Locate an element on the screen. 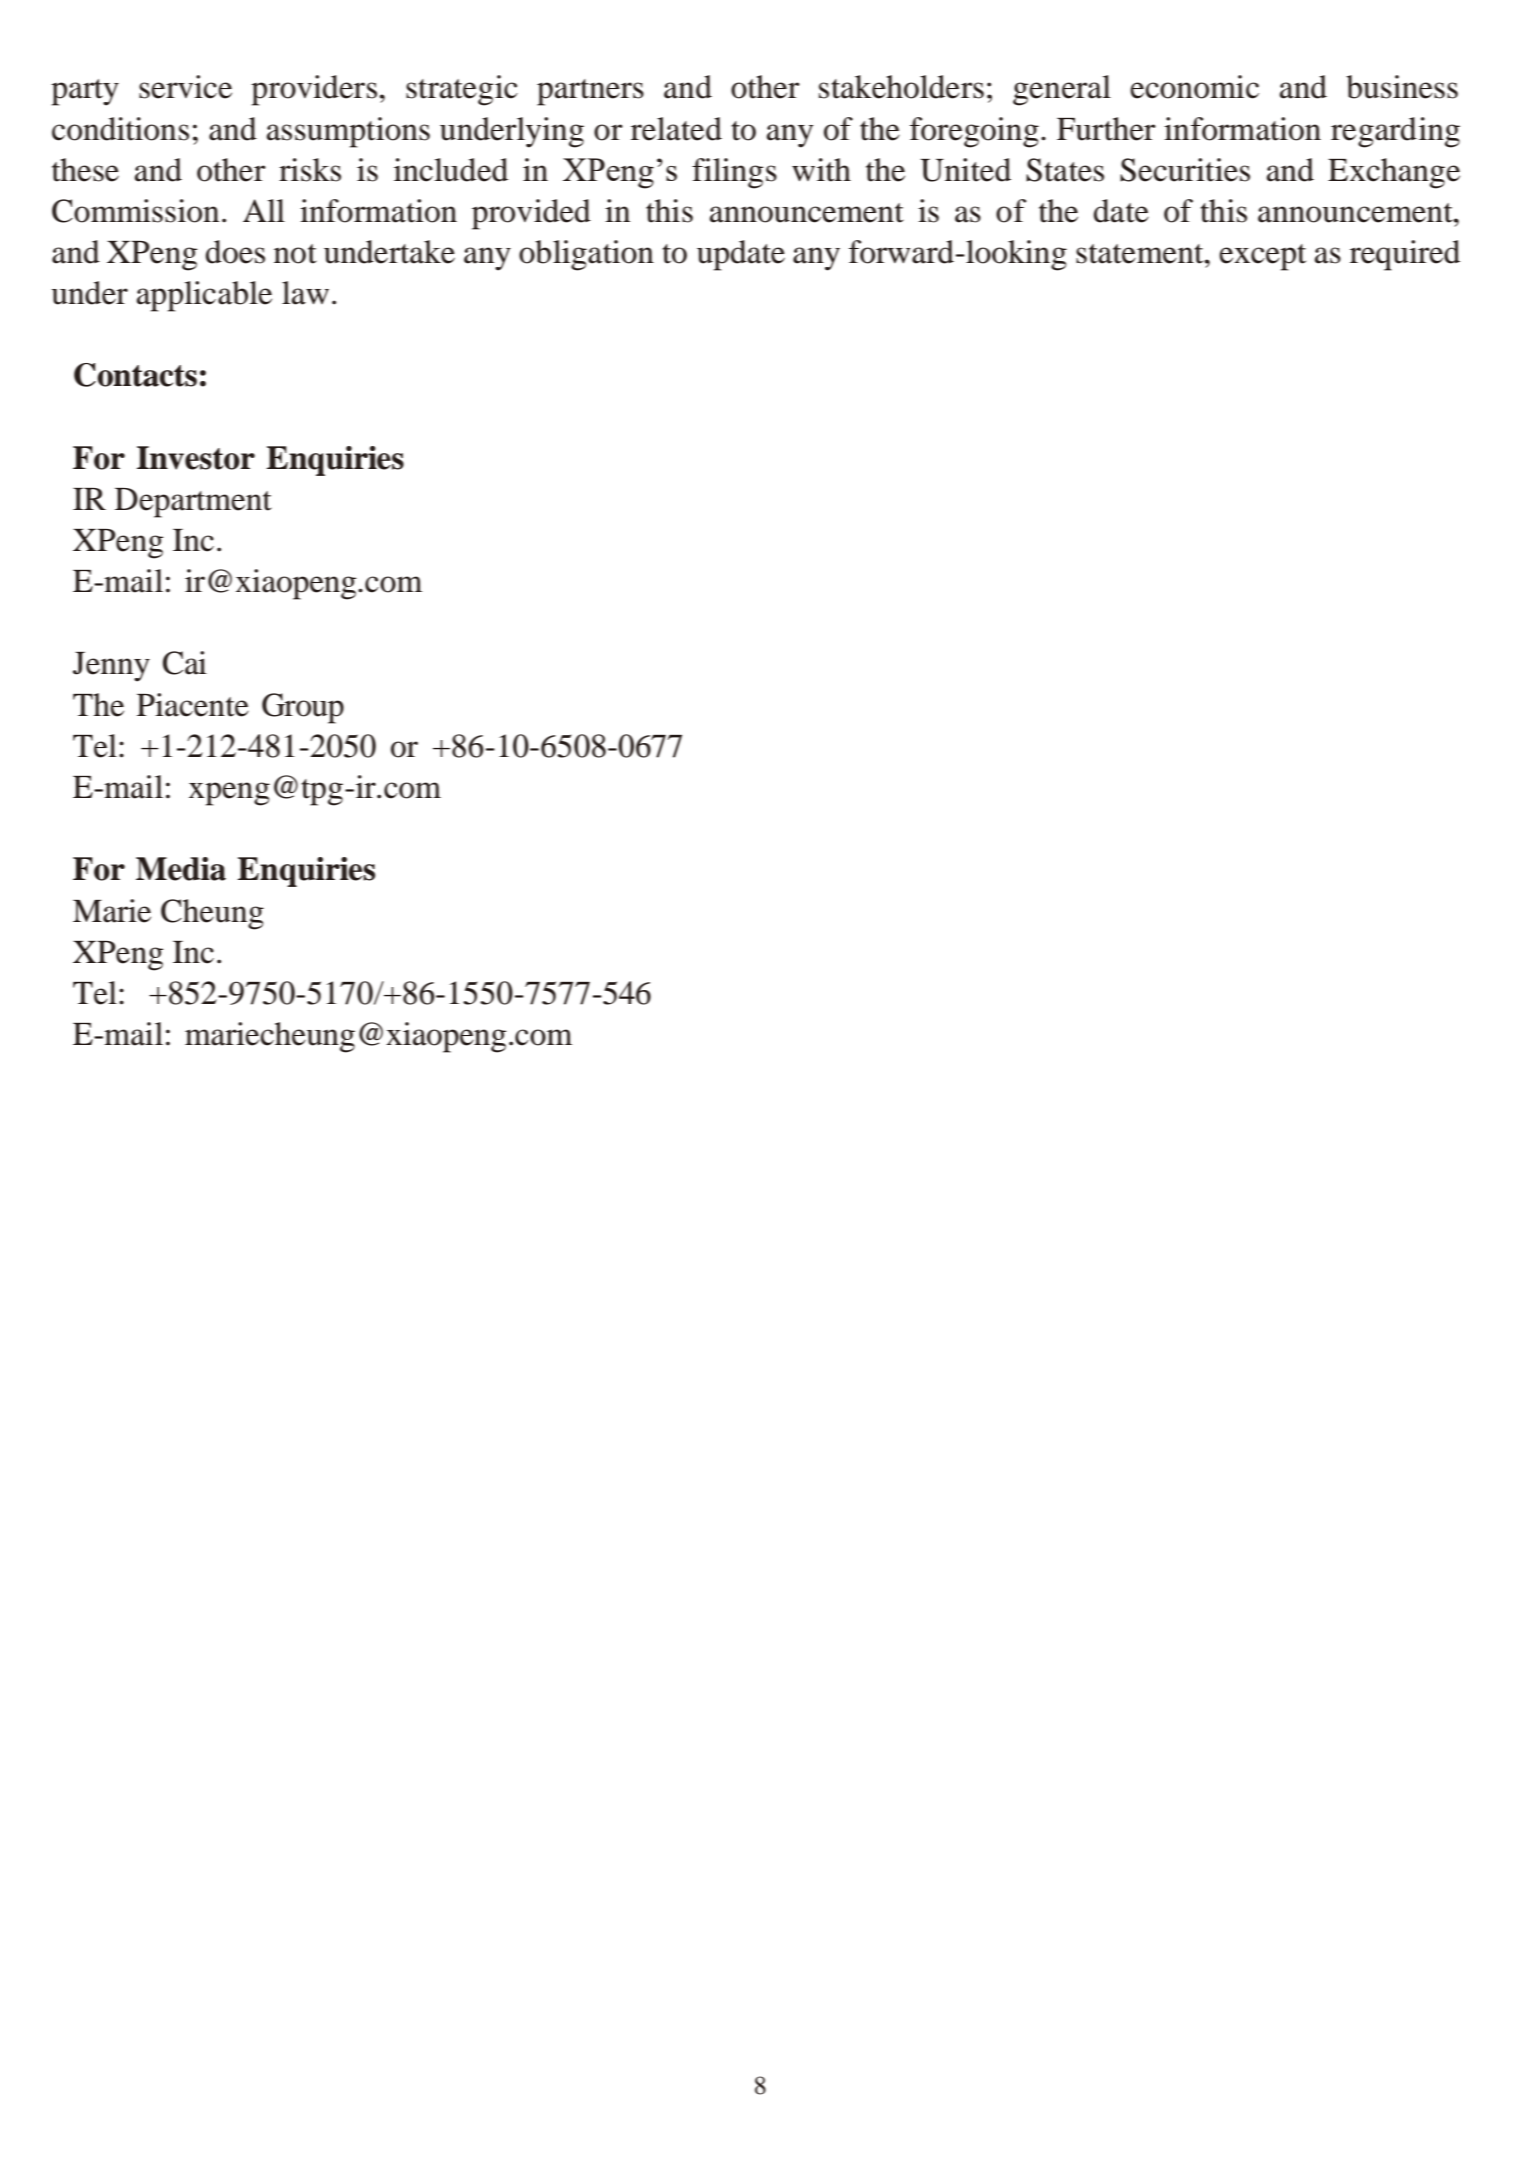 This screenshot has width=1533, height=2167. related is located at coordinates (676, 129).
